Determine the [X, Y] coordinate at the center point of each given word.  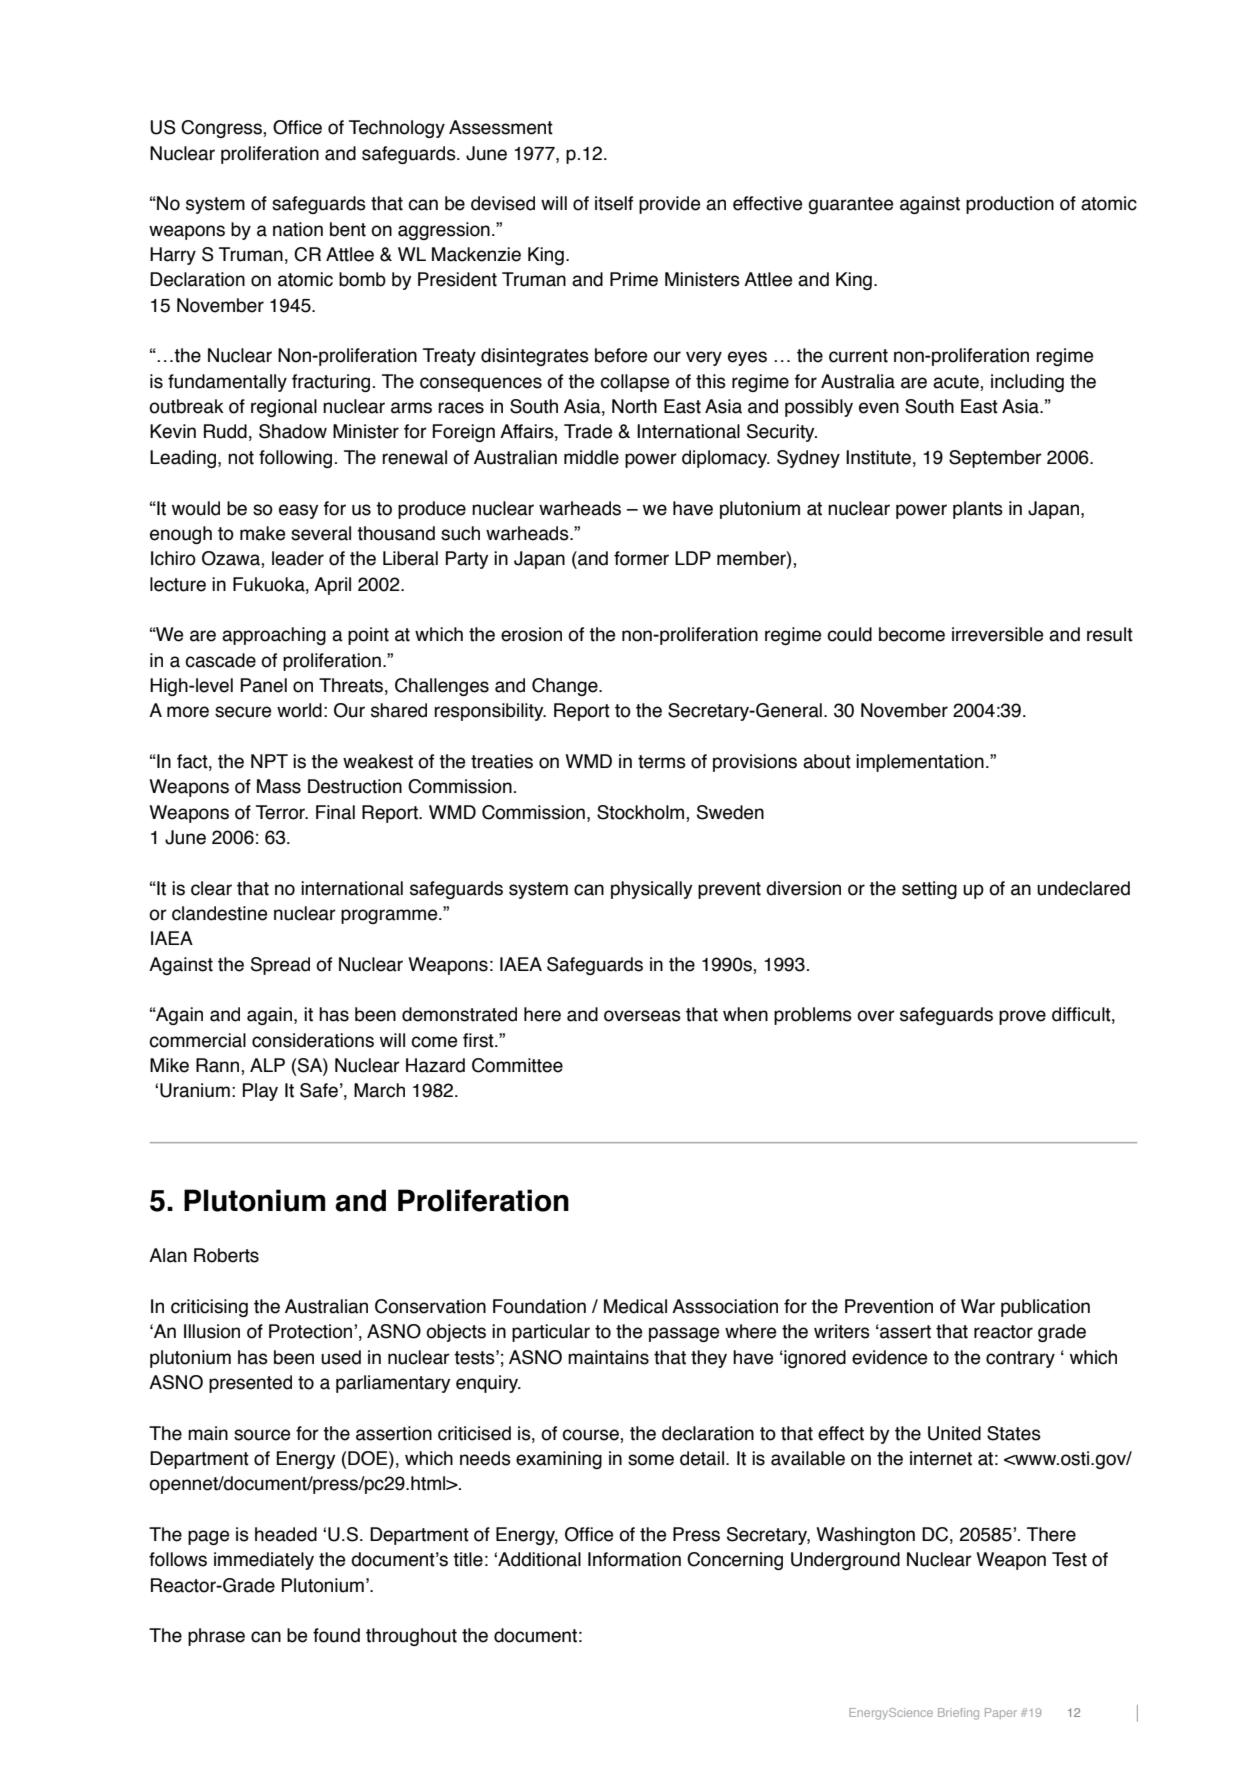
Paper [1001, 1713]
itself [614, 203]
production [1010, 205]
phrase [216, 1637]
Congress [222, 129]
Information [634, 1559]
